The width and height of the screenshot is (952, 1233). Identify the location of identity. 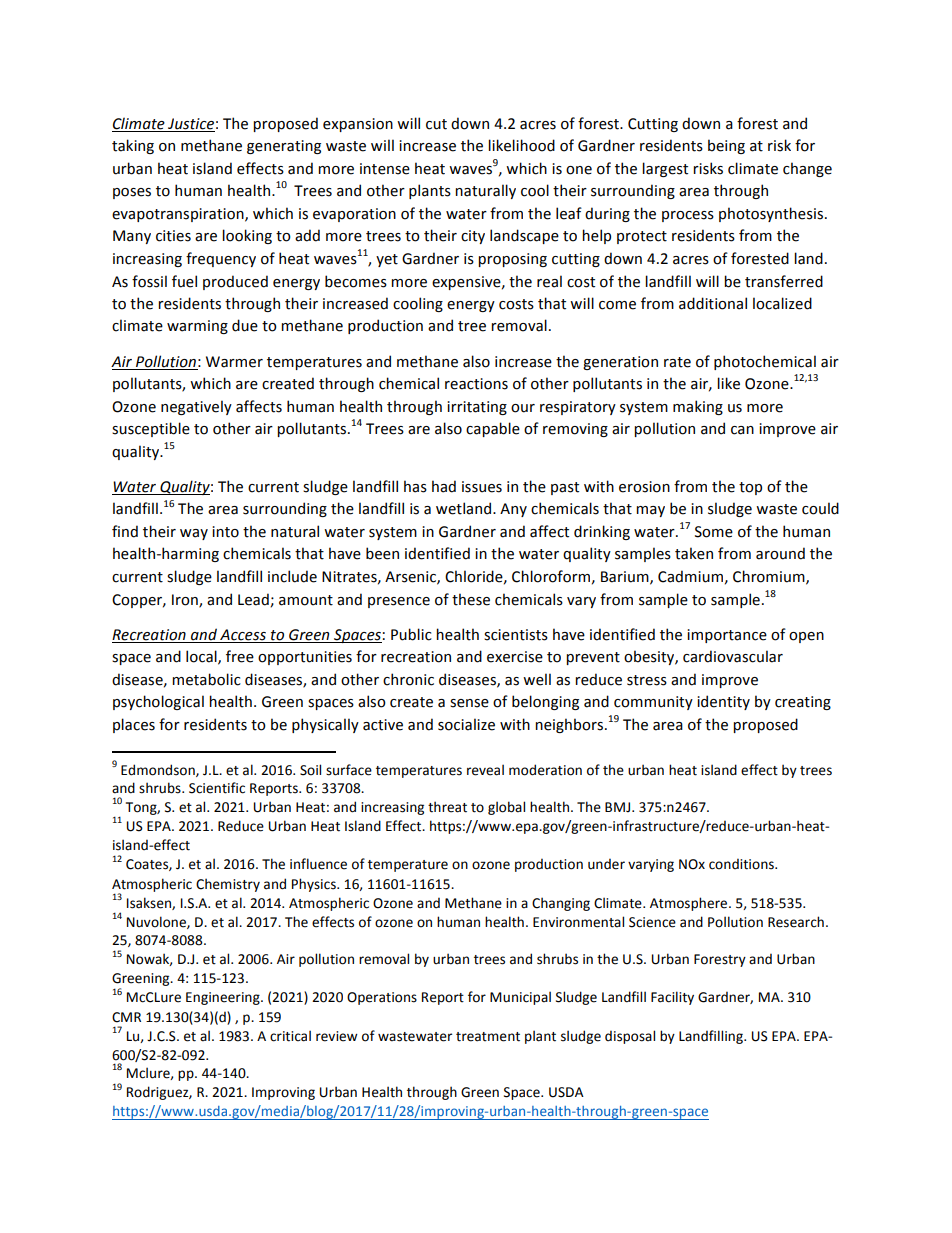
(723, 702).
